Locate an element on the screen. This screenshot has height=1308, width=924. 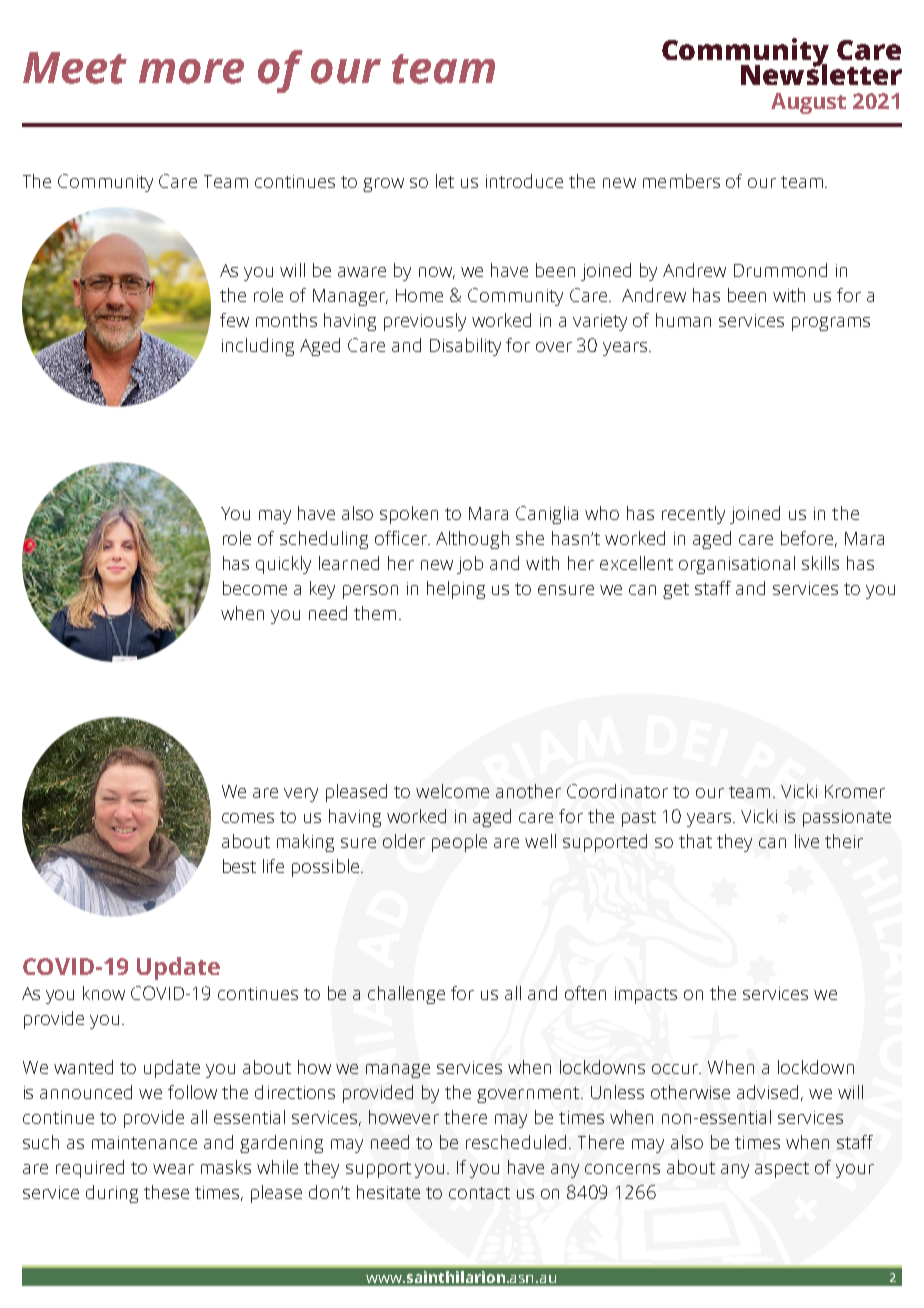
organisational is located at coordinates (737, 565).
